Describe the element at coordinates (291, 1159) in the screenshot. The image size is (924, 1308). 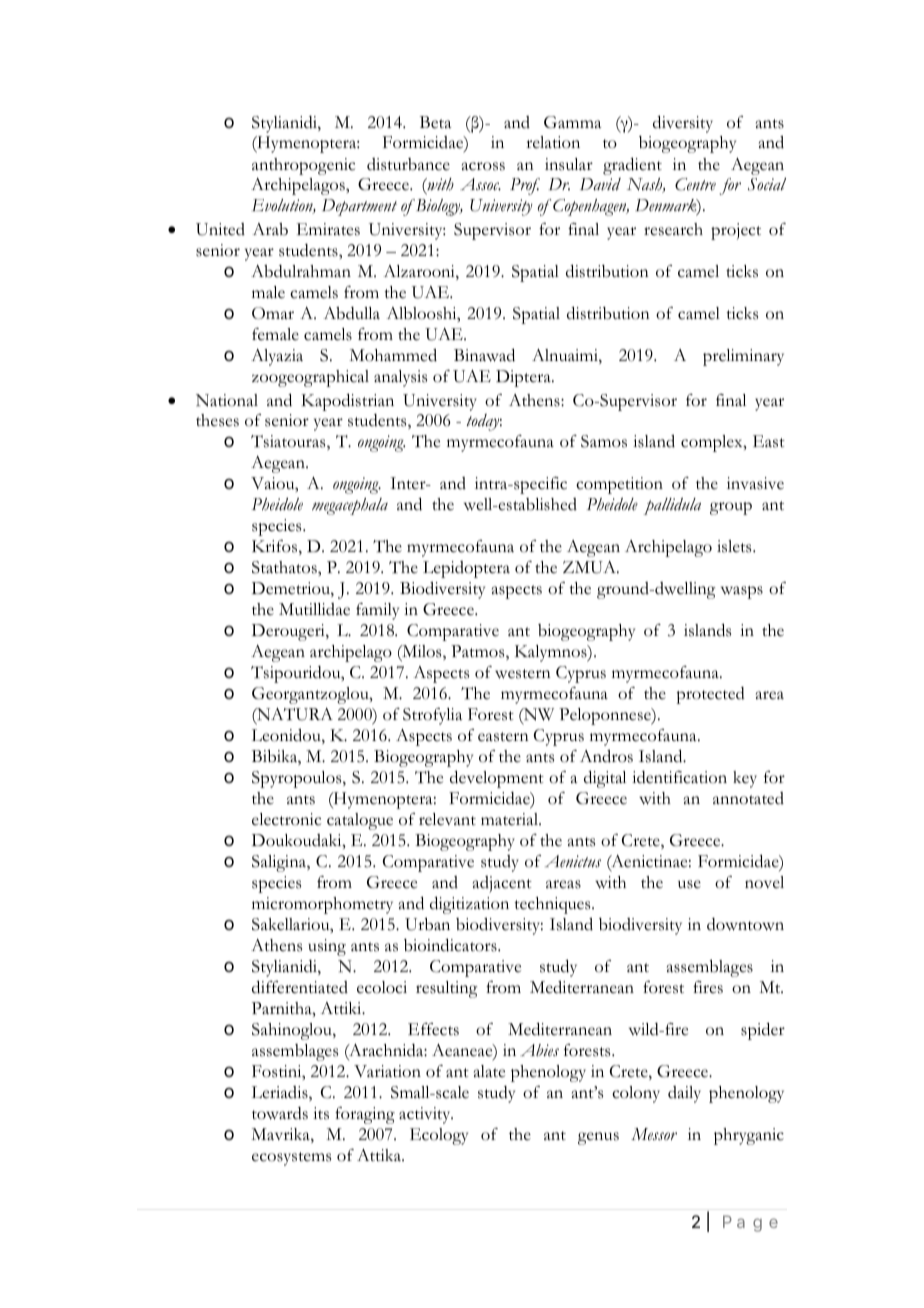
I see `ecosystems` at that location.
